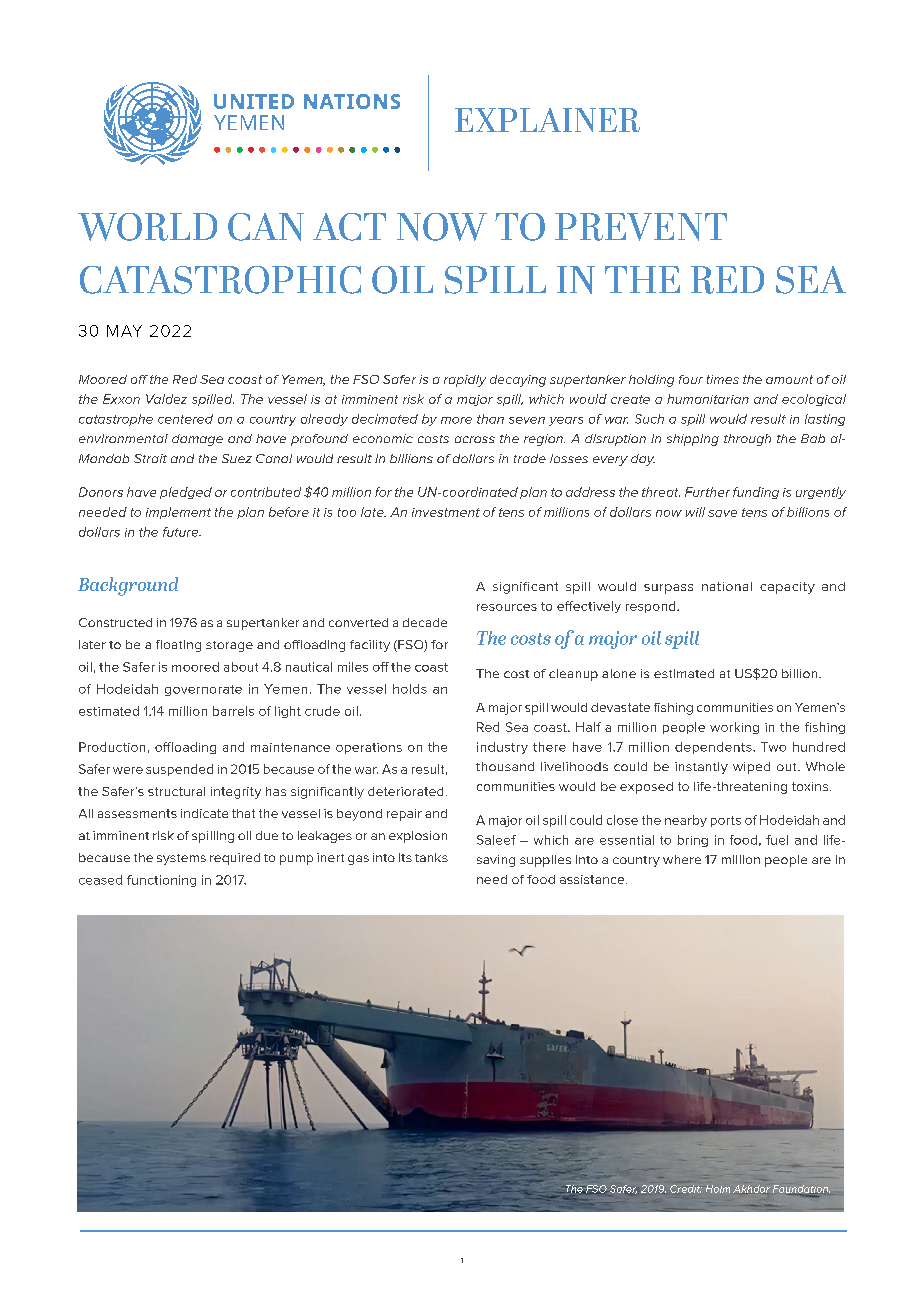 Image resolution: width=924 pixels, height=1308 pixels. What do you see at coordinates (641, 227) in the screenshot?
I see `PREVENT` at bounding box center [641, 227].
